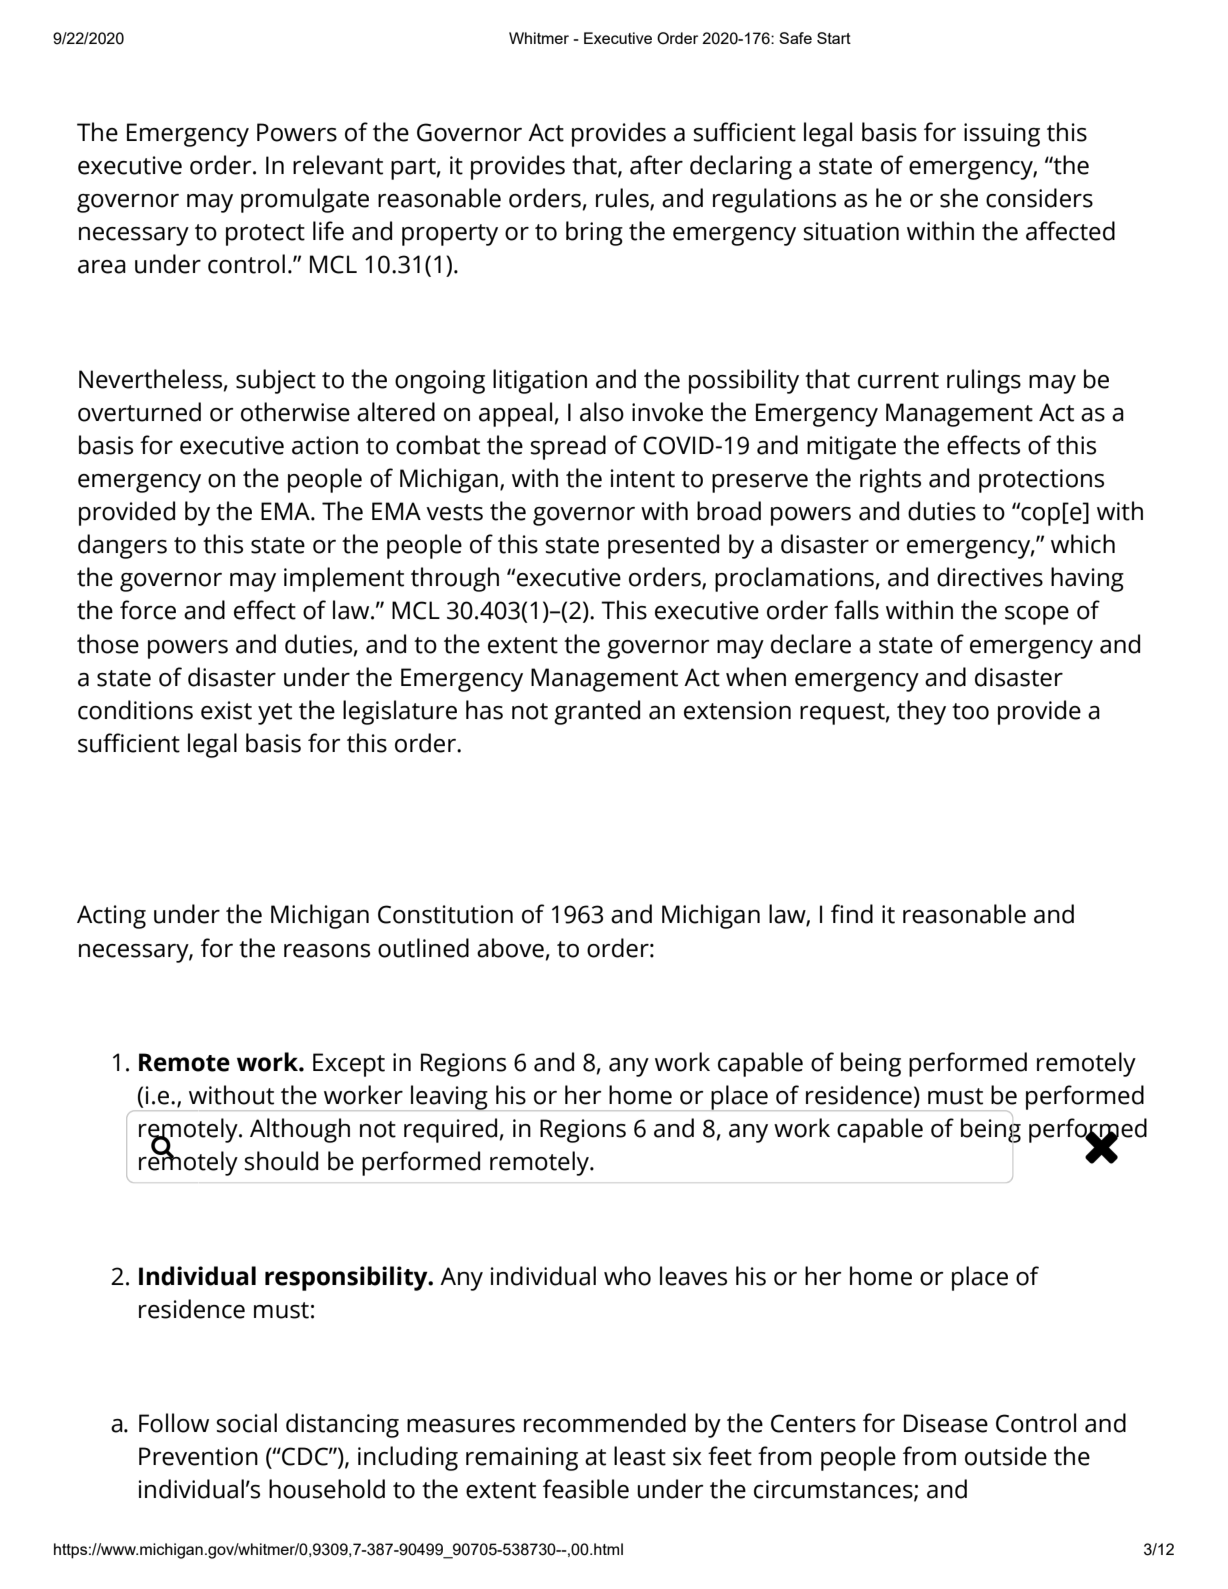 The image size is (1228, 1589). I want to click on force, so click(148, 610).
